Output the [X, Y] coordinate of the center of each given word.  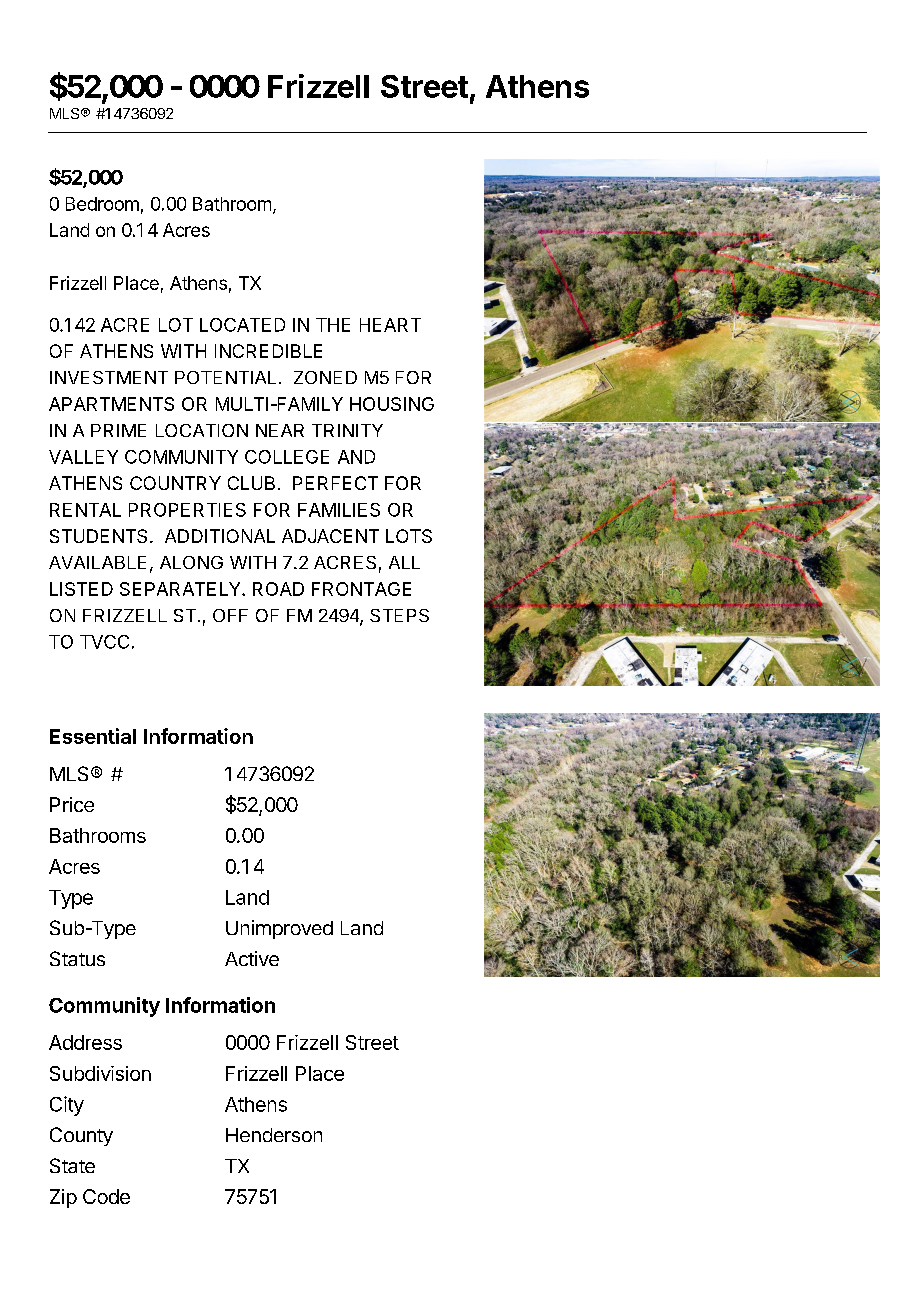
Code [106, 1196]
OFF [230, 615]
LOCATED [242, 325]
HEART [390, 325]
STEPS [399, 615]
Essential [93, 736]
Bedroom [102, 204]
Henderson [274, 1135]
